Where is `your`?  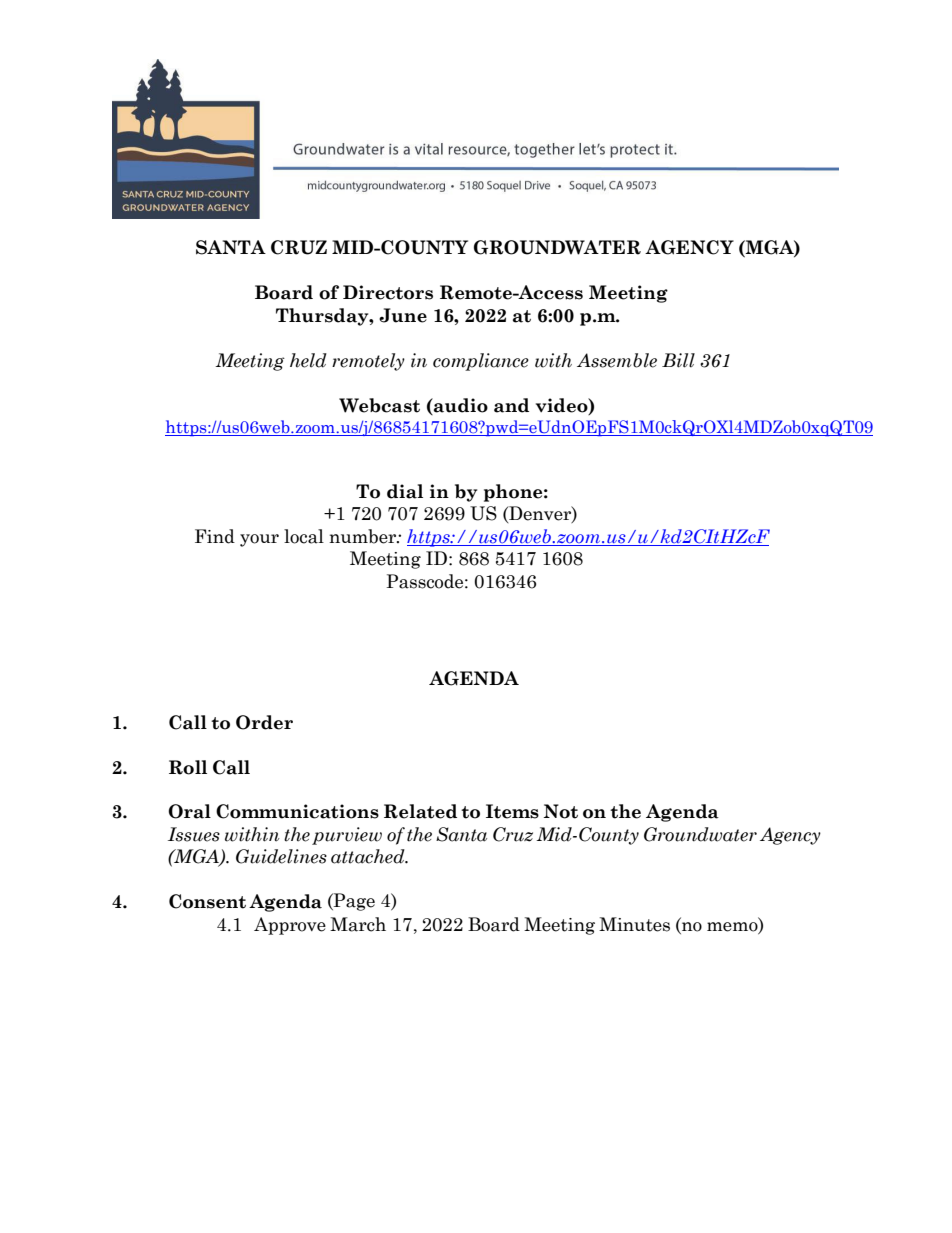
your is located at coordinates (259, 540).
